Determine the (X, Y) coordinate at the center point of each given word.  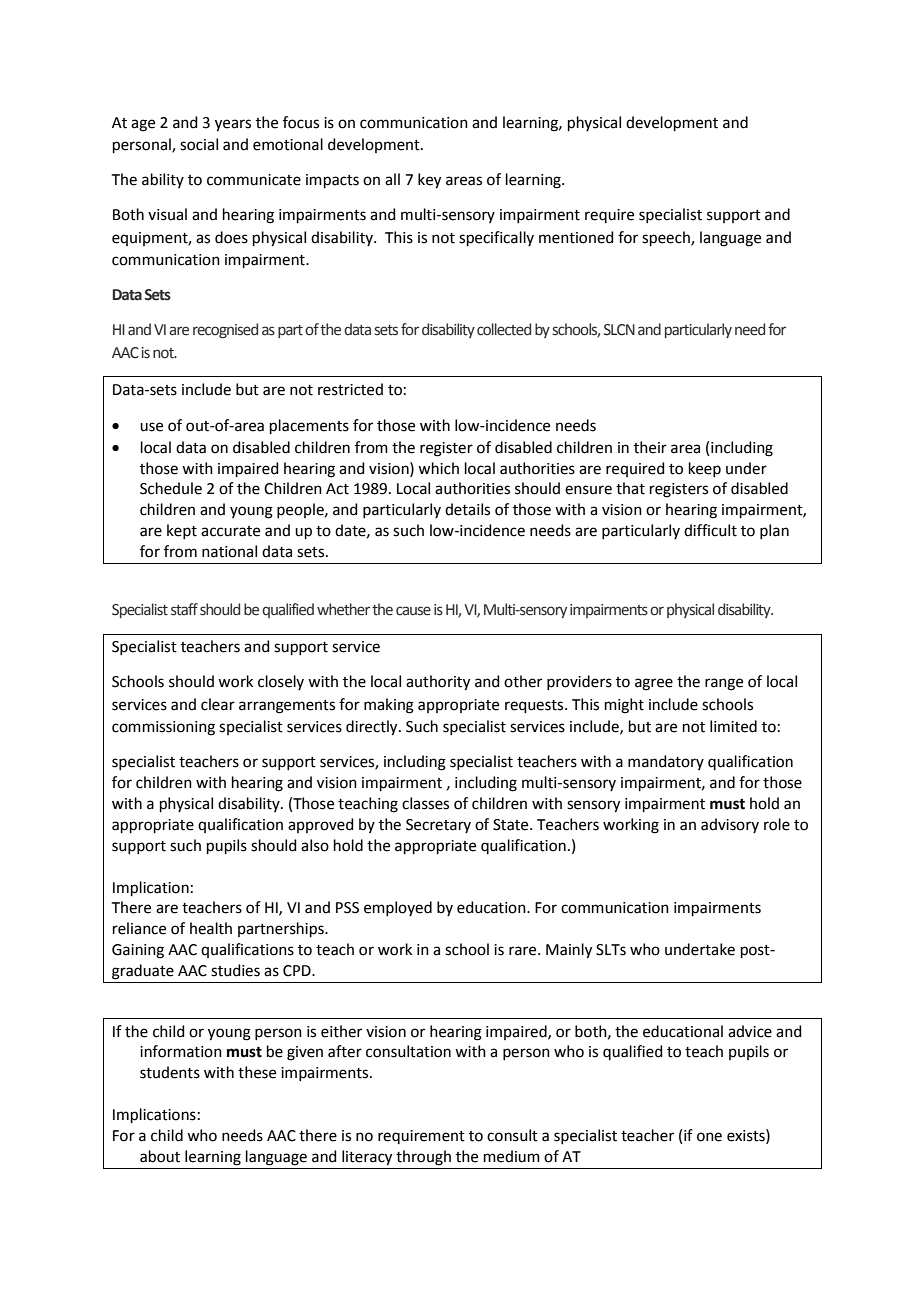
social (199, 144)
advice (750, 1031)
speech (667, 238)
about (160, 1156)
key (429, 181)
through (423, 1158)
